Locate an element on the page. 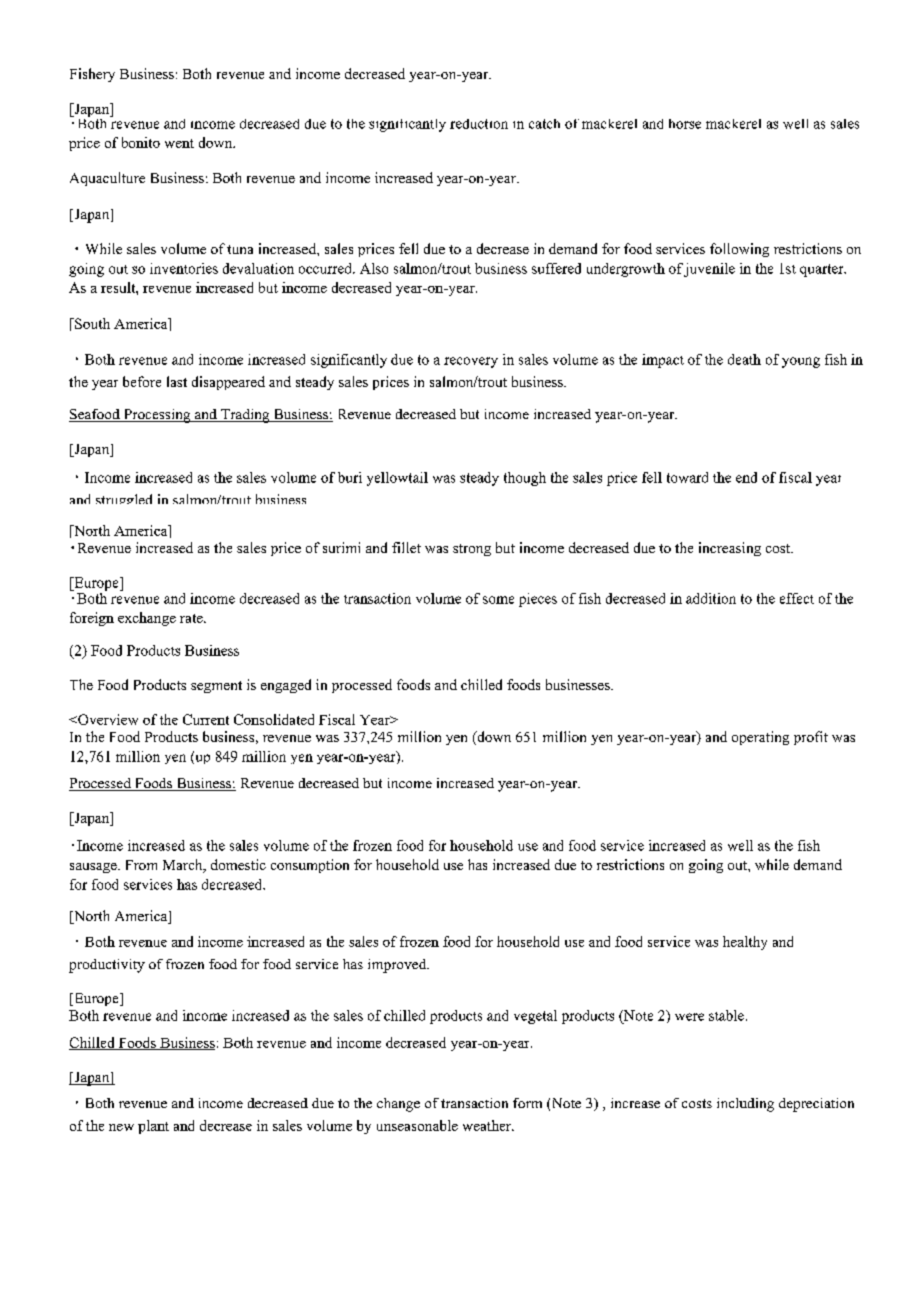  some is located at coordinates (498, 600).
